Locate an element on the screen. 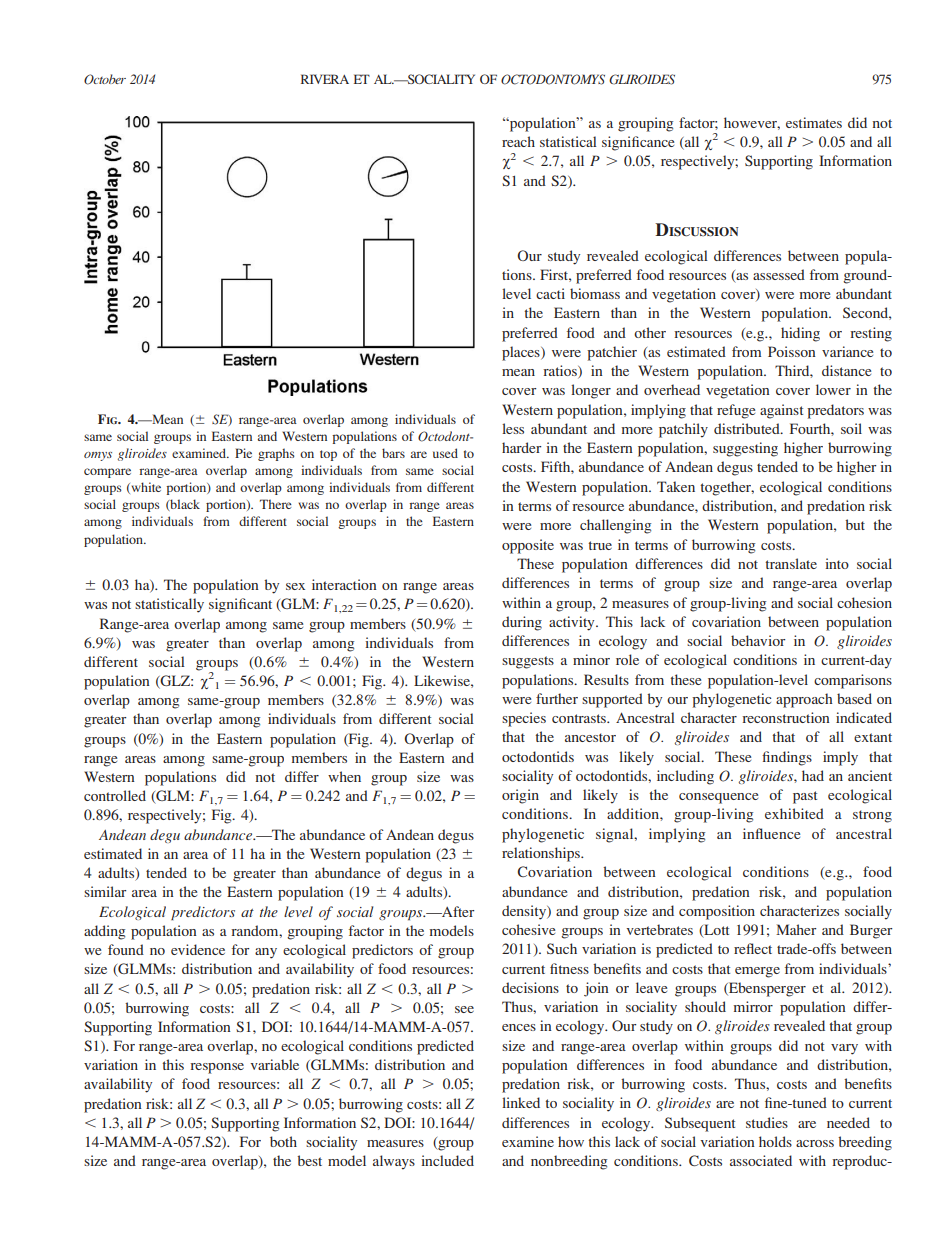  less is located at coordinates (513, 428).
